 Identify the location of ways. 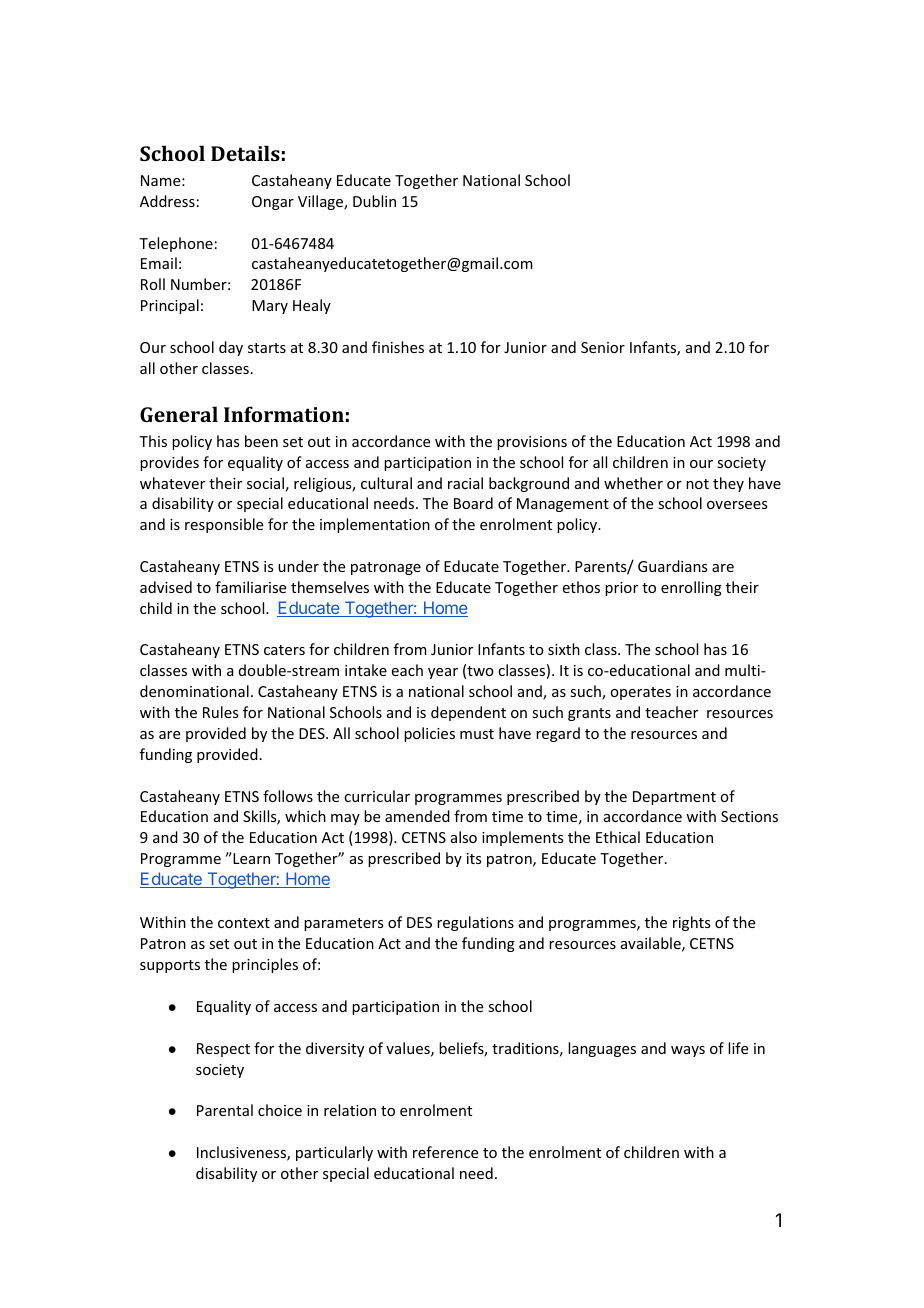
(688, 1051).
